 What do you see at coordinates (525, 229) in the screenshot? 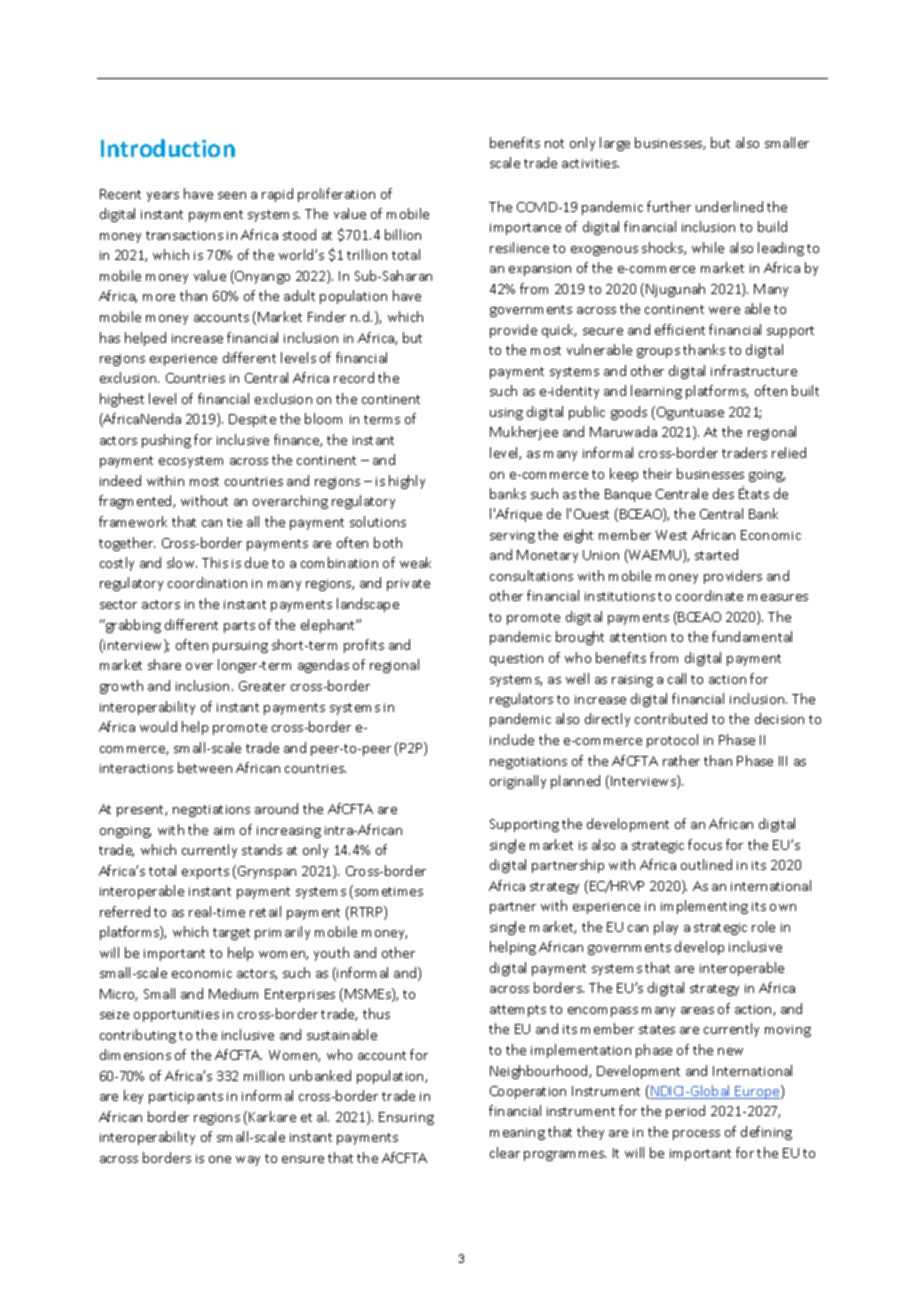
I see `importance` at bounding box center [525, 229].
